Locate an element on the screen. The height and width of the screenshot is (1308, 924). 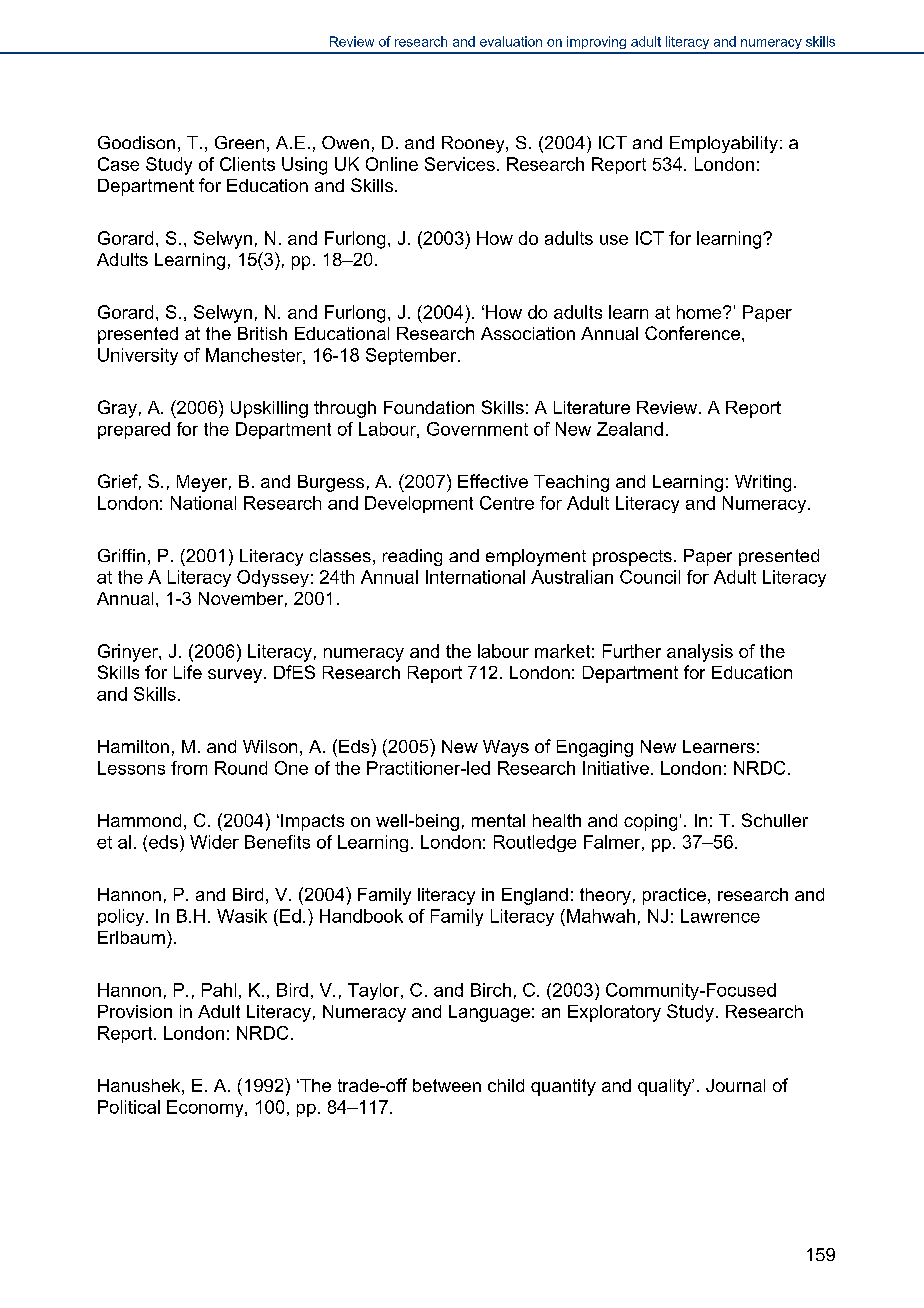
Employability is located at coordinates (724, 144).
